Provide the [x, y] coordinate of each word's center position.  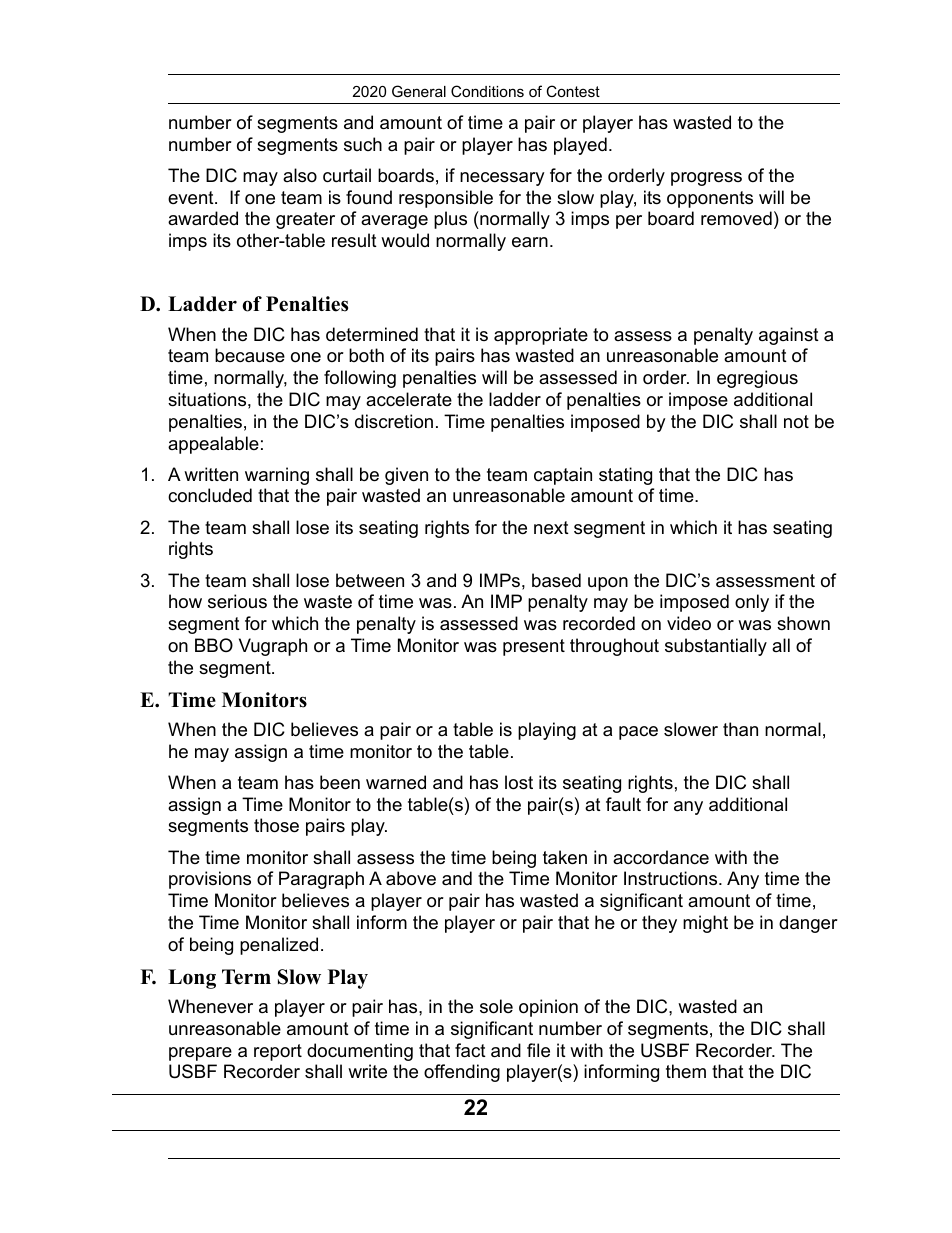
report [278, 1052]
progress [706, 179]
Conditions [487, 91]
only [752, 603]
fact [470, 1050]
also [300, 175]
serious [237, 601]
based [556, 580]
